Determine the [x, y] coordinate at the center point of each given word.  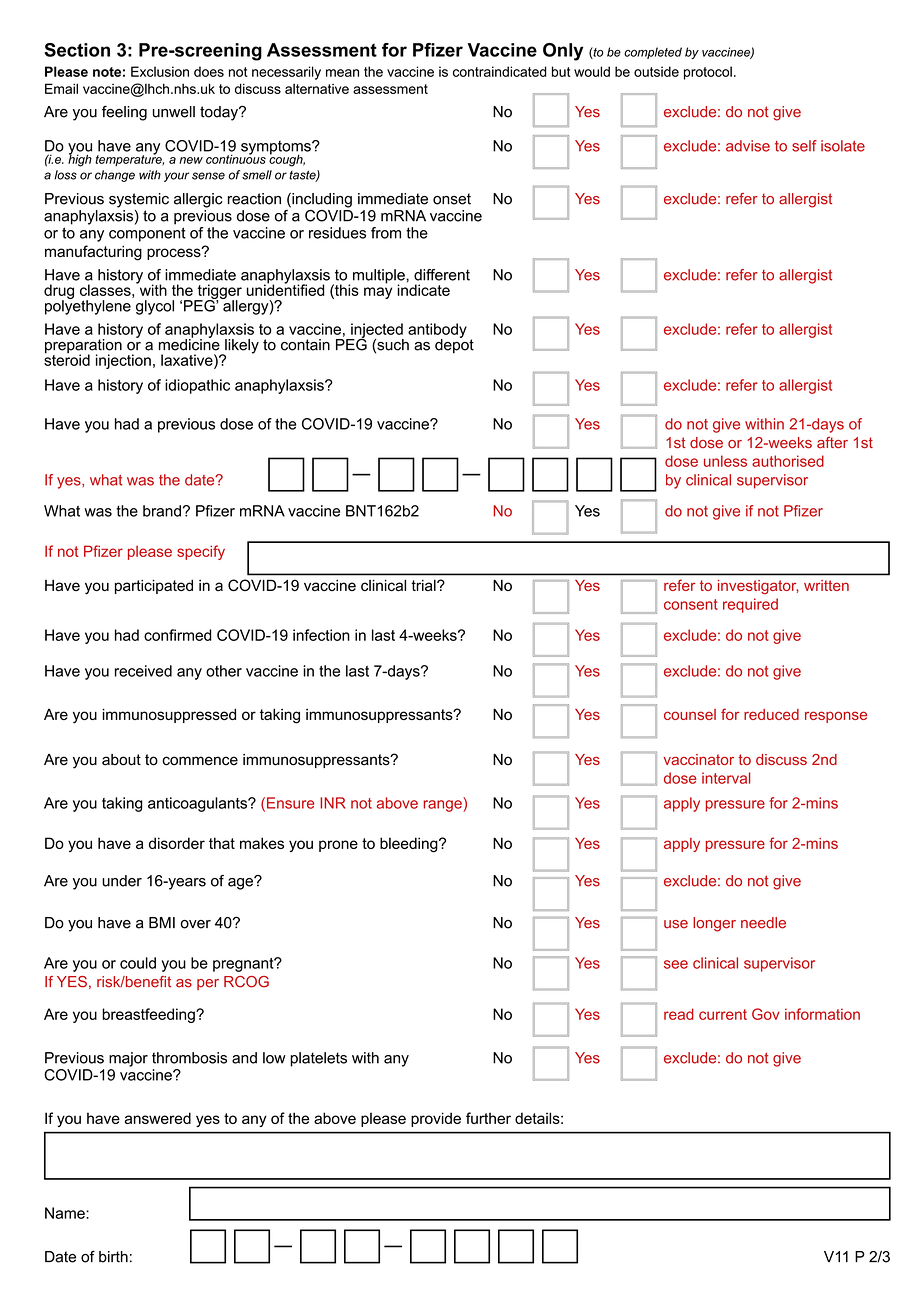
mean [342, 73]
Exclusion [160, 71]
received [143, 671]
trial [424, 585]
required [750, 605]
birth [113, 1257]
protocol [708, 73]
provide [436, 1119]
